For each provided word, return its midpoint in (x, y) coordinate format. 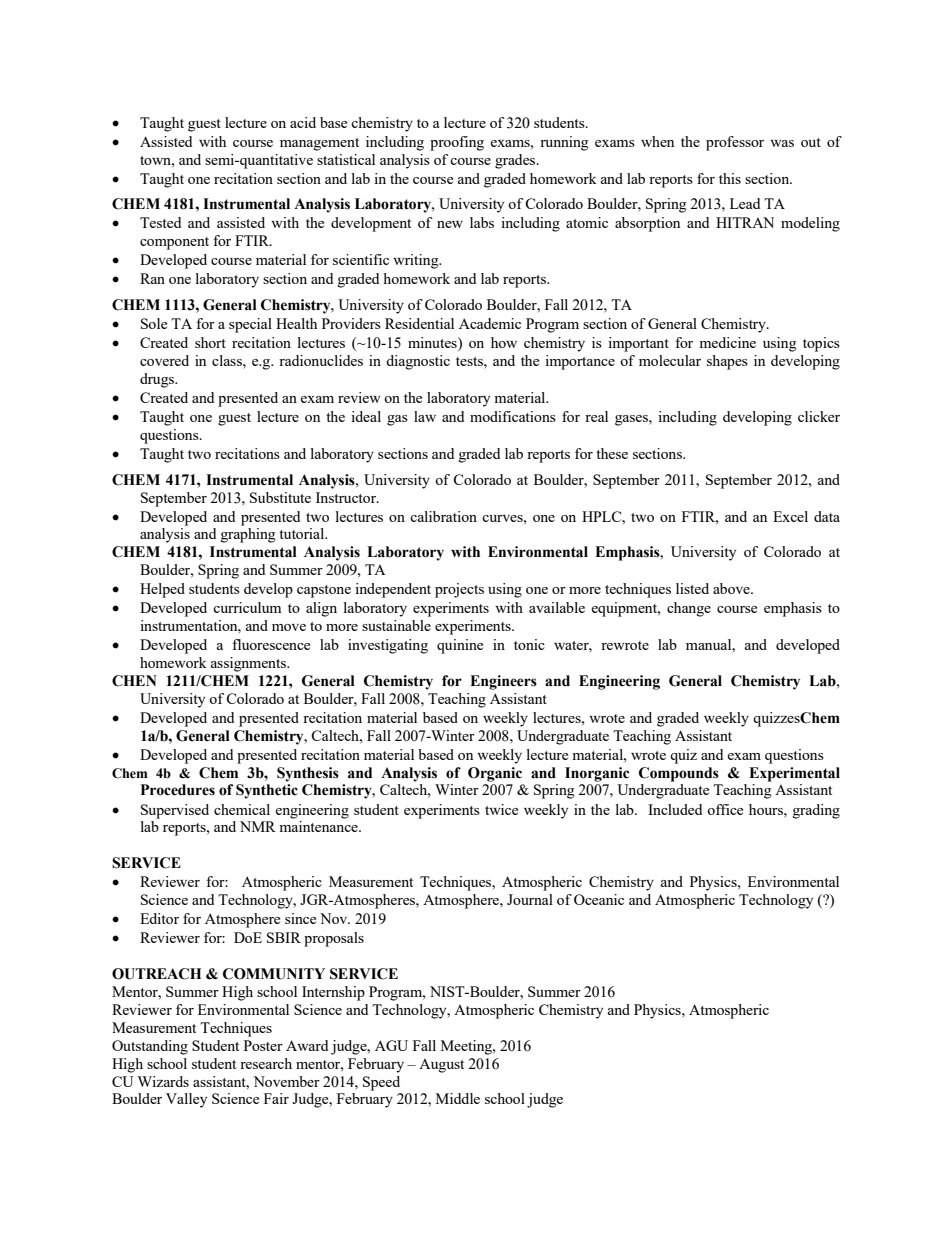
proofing (457, 143)
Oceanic (599, 899)
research (266, 1063)
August (441, 1066)
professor (735, 143)
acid (303, 122)
